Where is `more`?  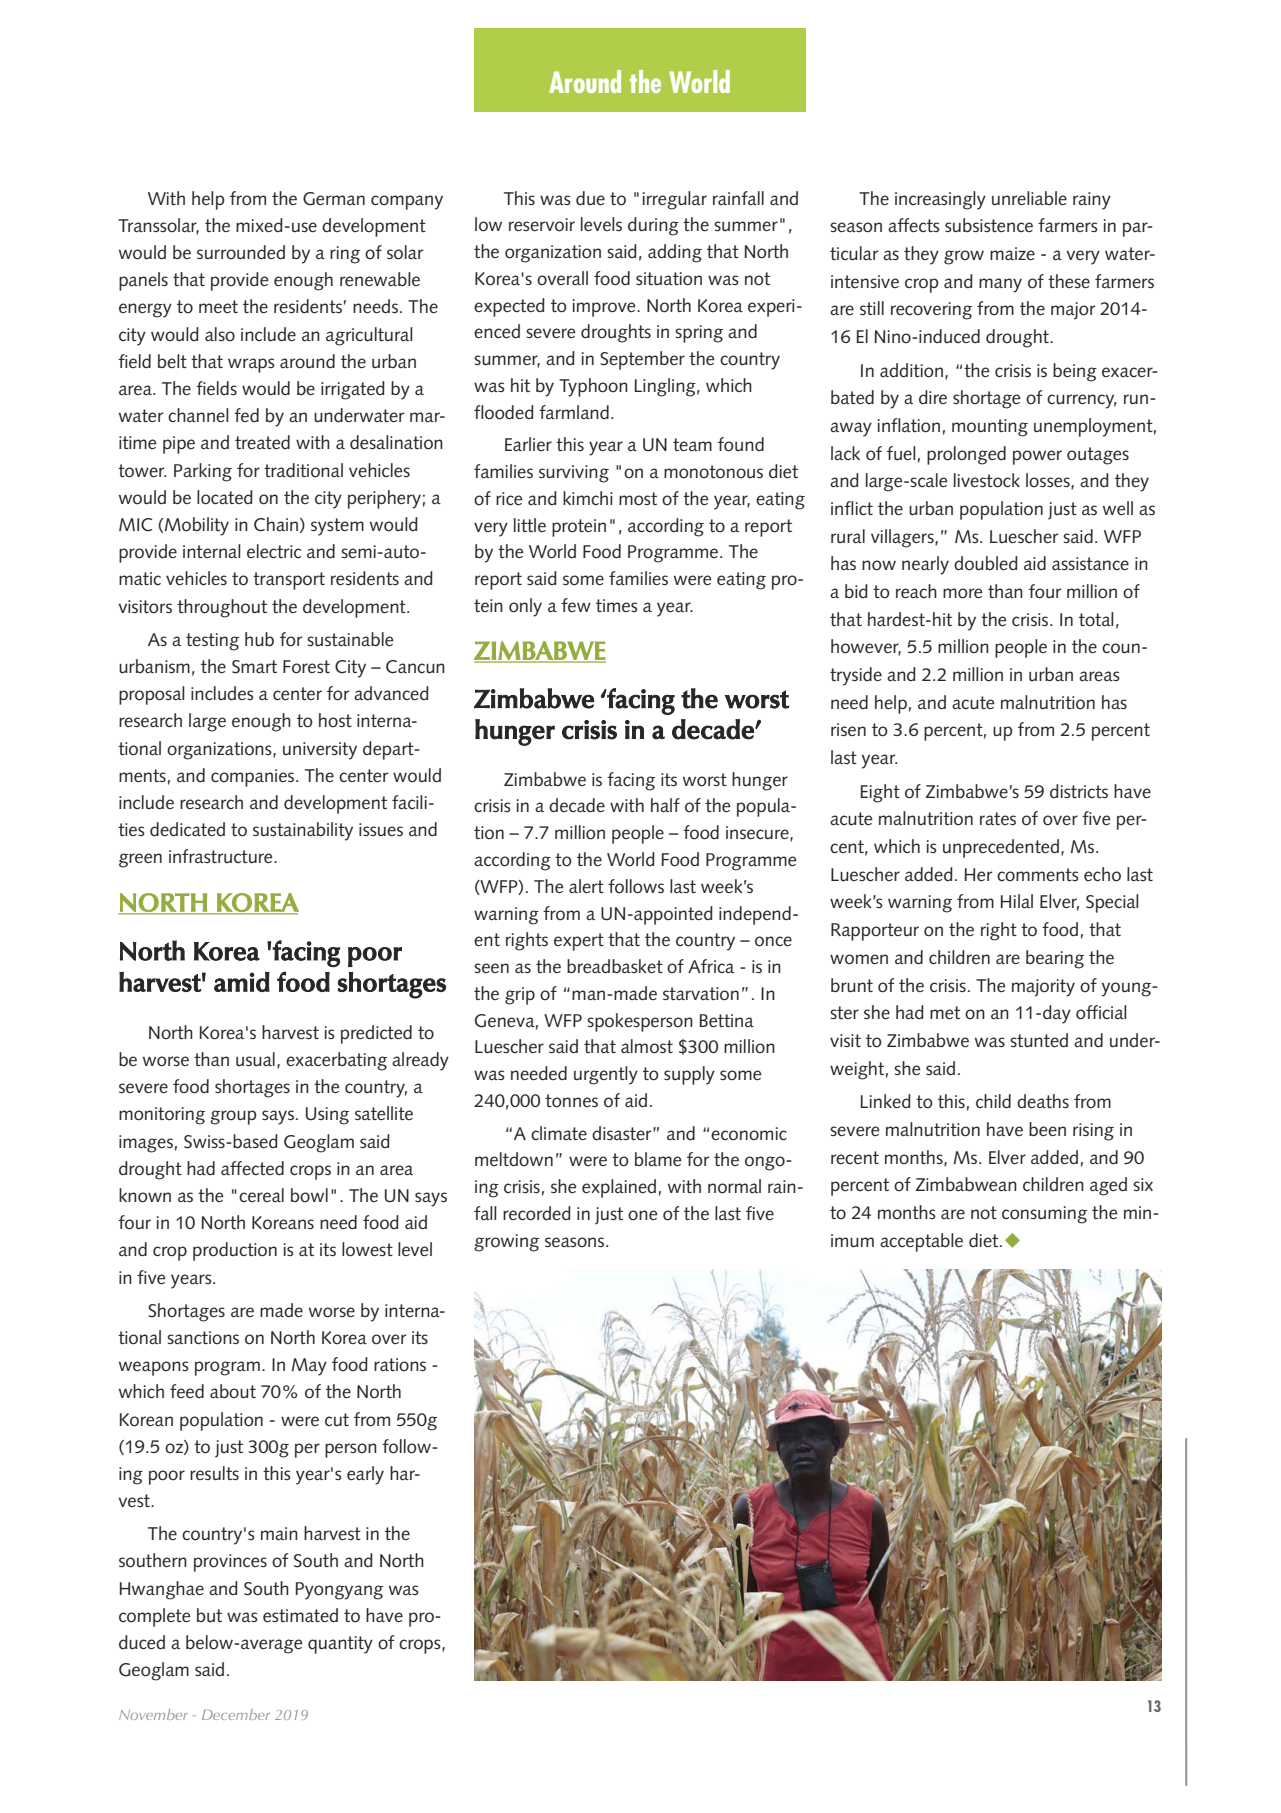 more is located at coordinates (963, 593).
